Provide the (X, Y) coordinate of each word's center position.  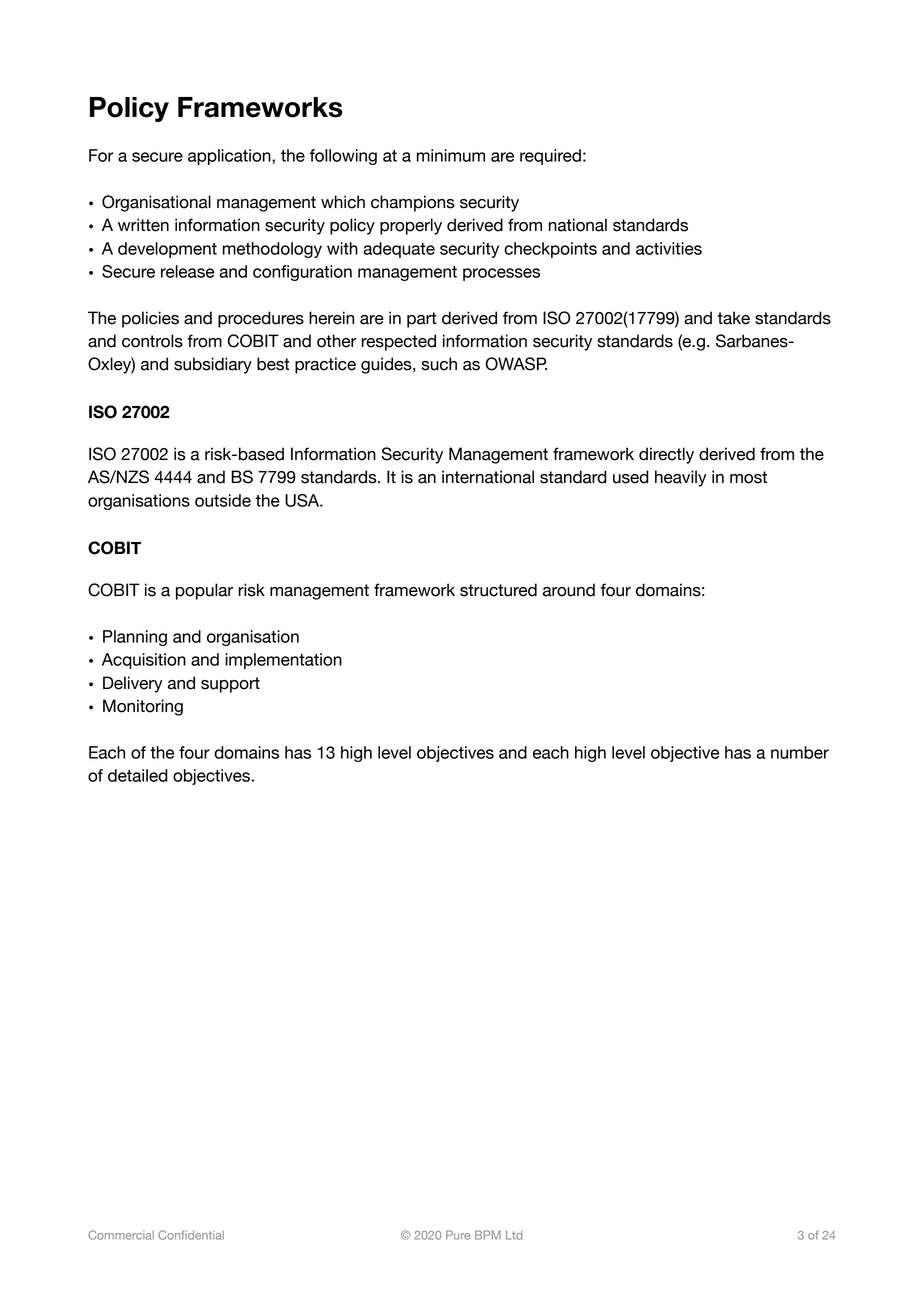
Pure (458, 1235)
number (800, 752)
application (230, 157)
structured (498, 590)
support (230, 685)
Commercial (121, 1235)
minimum (451, 155)
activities (669, 248)
